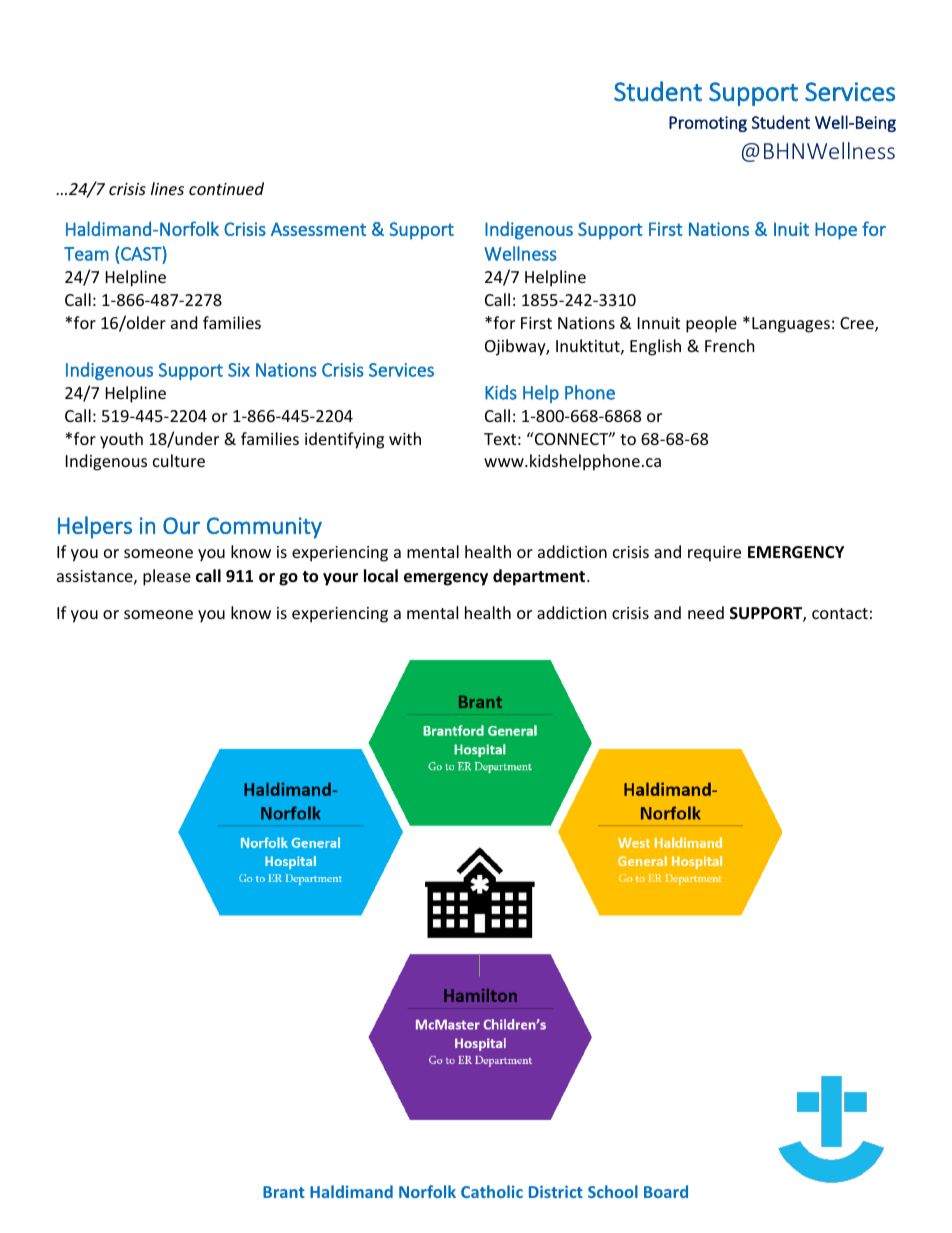 This image has width=952, height=1233. What do you see at coordinates (540, 577) in the image?
I see `department` at bounding box center [540, 577].
